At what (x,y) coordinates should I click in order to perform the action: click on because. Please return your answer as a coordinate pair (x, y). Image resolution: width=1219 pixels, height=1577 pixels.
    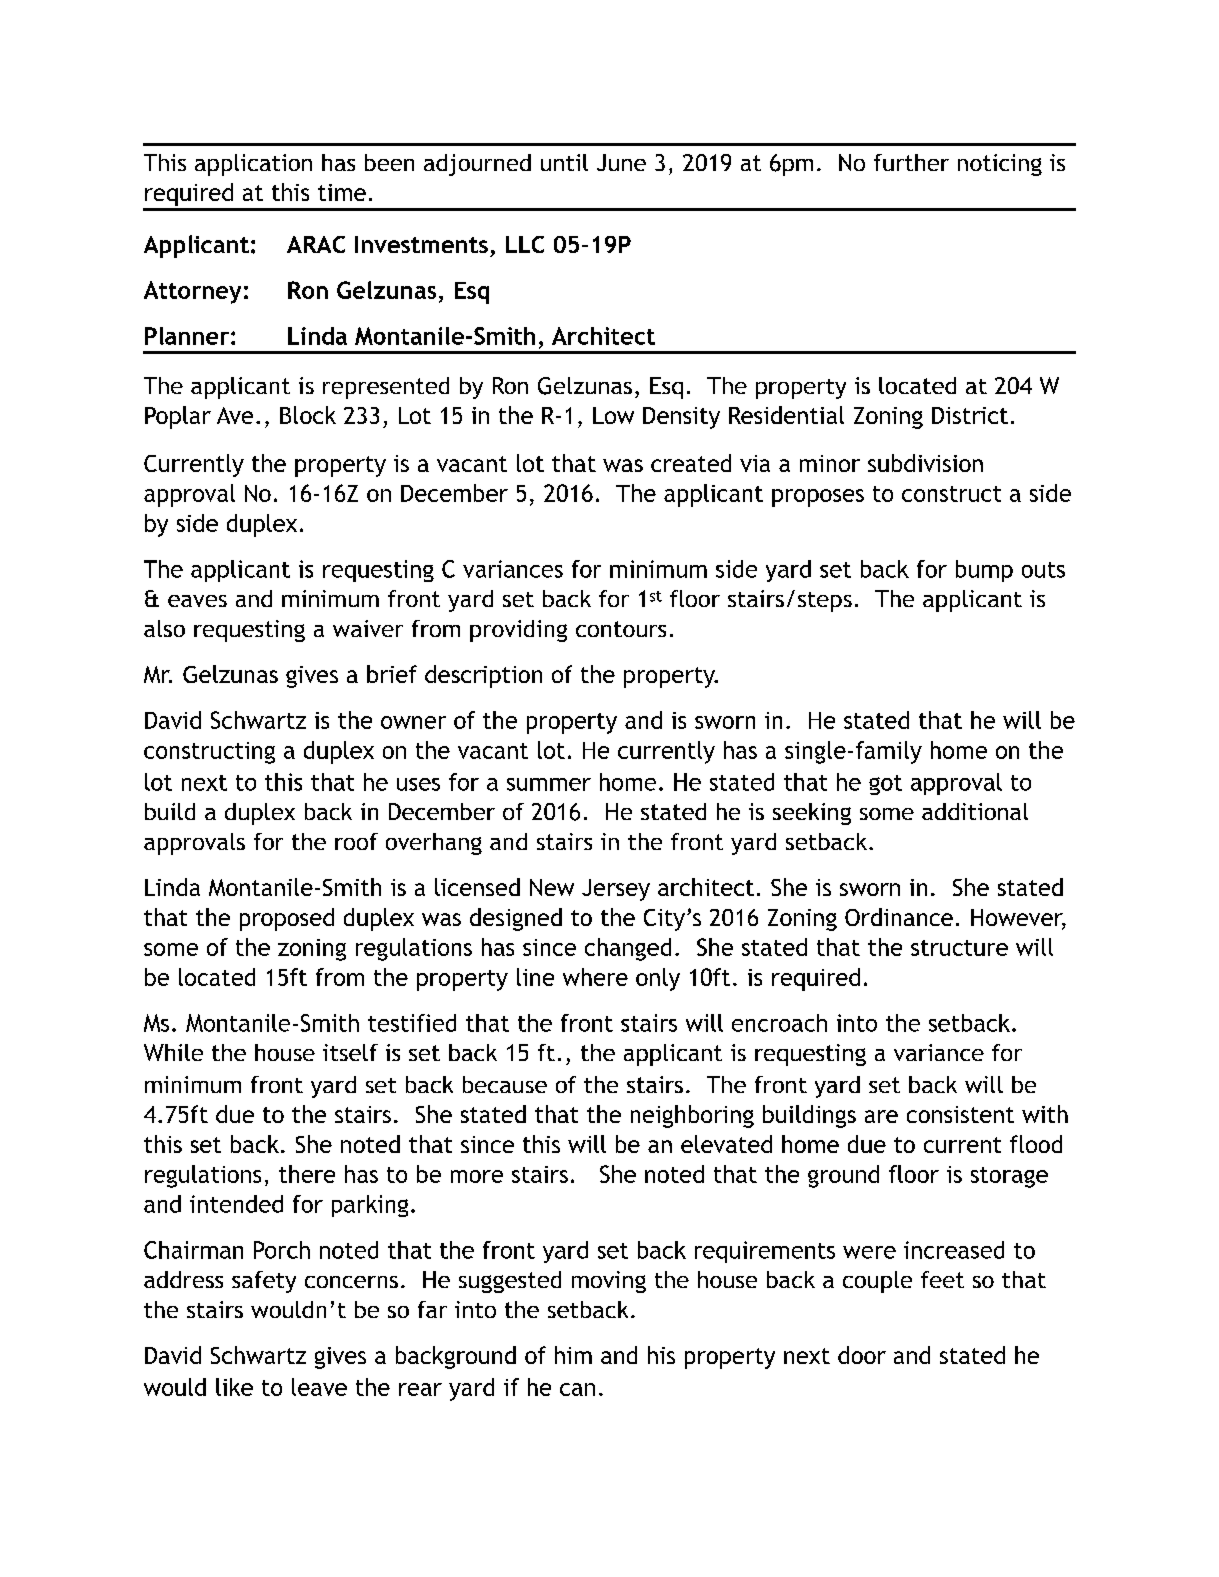
    Looking at the image, I should click on (505, 1084).
